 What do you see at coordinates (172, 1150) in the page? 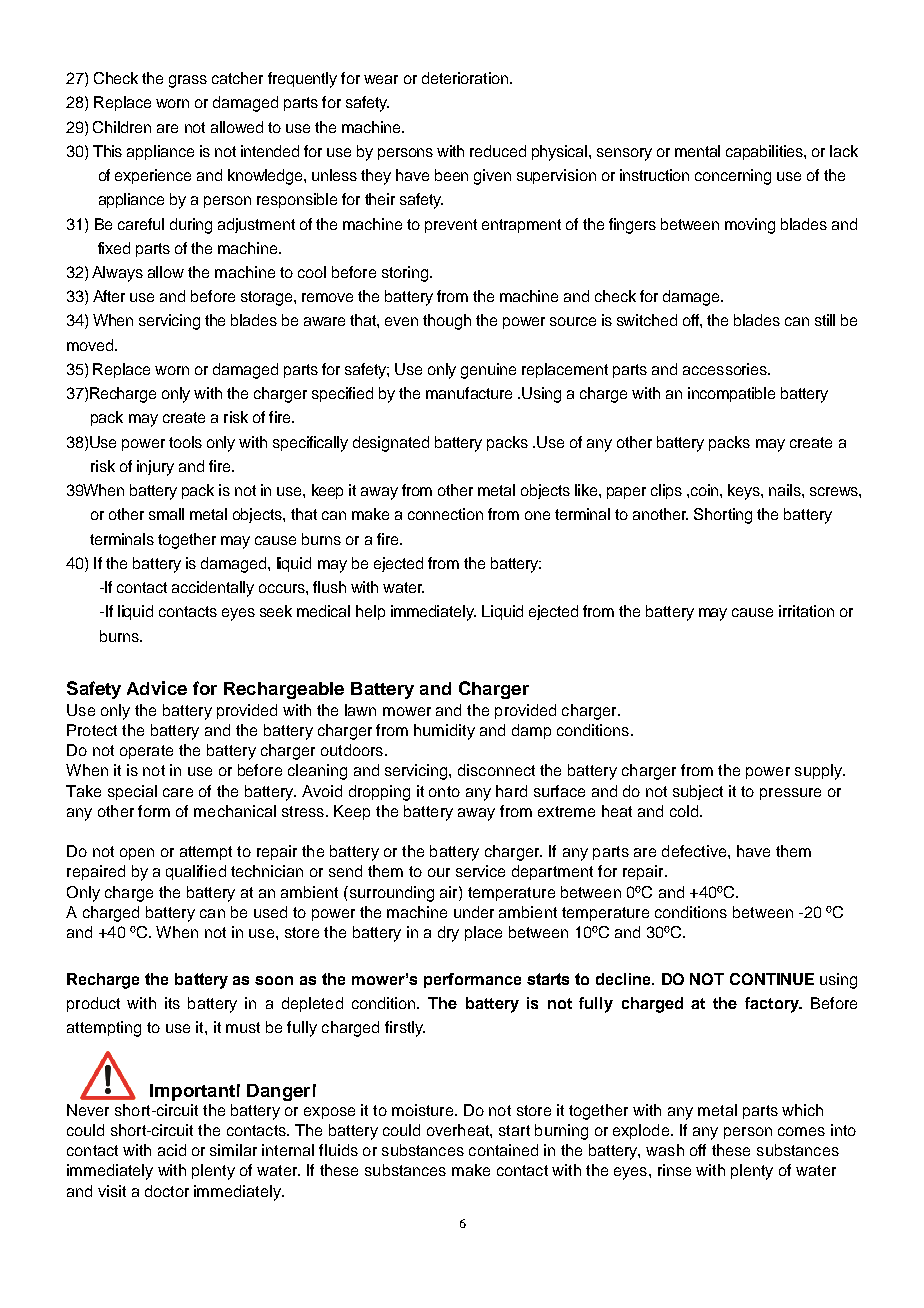
I see `acid` at bounding box center [172, 1150].
